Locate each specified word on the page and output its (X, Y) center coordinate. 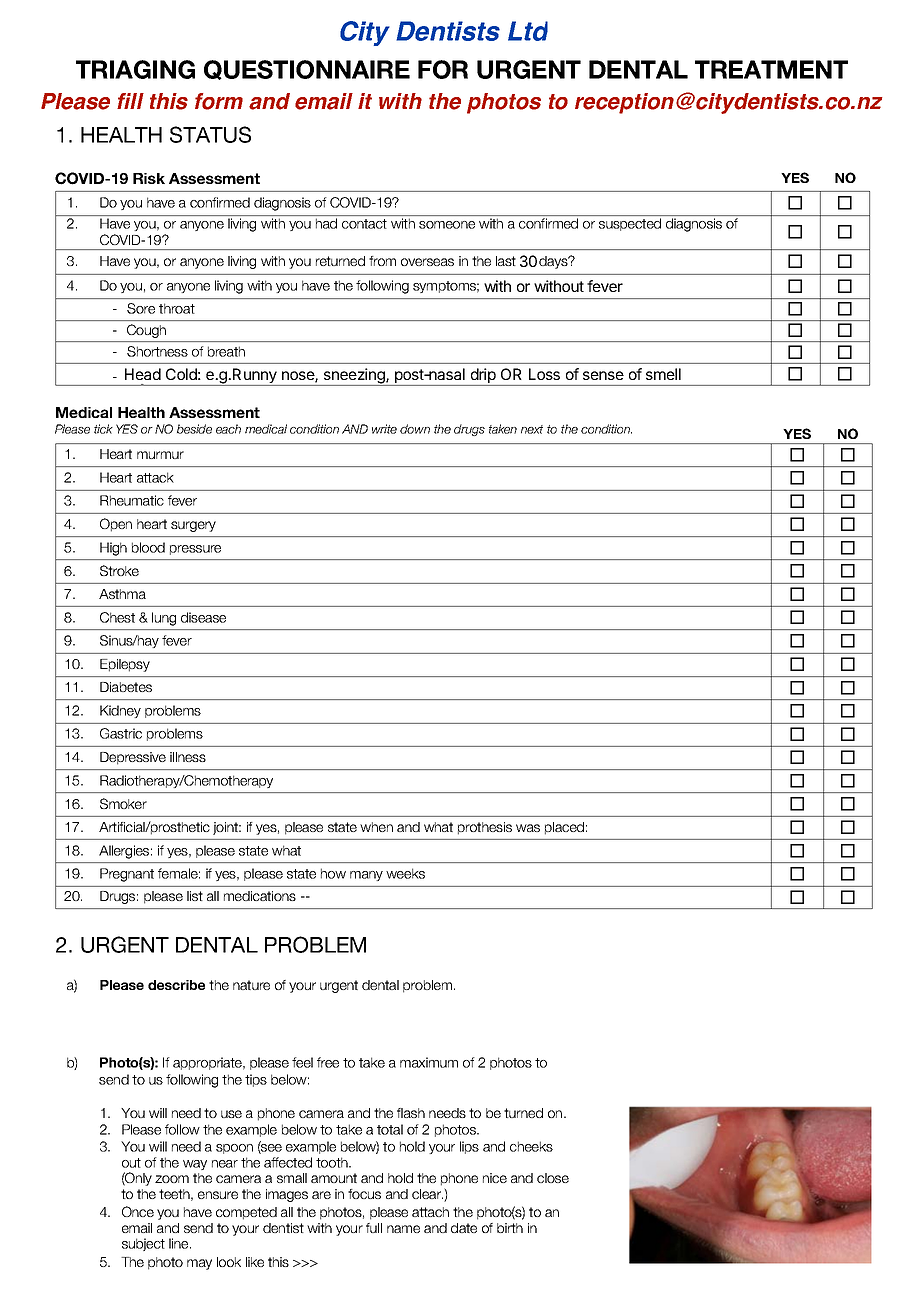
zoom (172, 1179)
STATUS (210, 134)
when (376, 827)
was (528, 828)
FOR (443, 69)
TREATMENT (771, 69)
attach (430, 1212)
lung (164, 619)
